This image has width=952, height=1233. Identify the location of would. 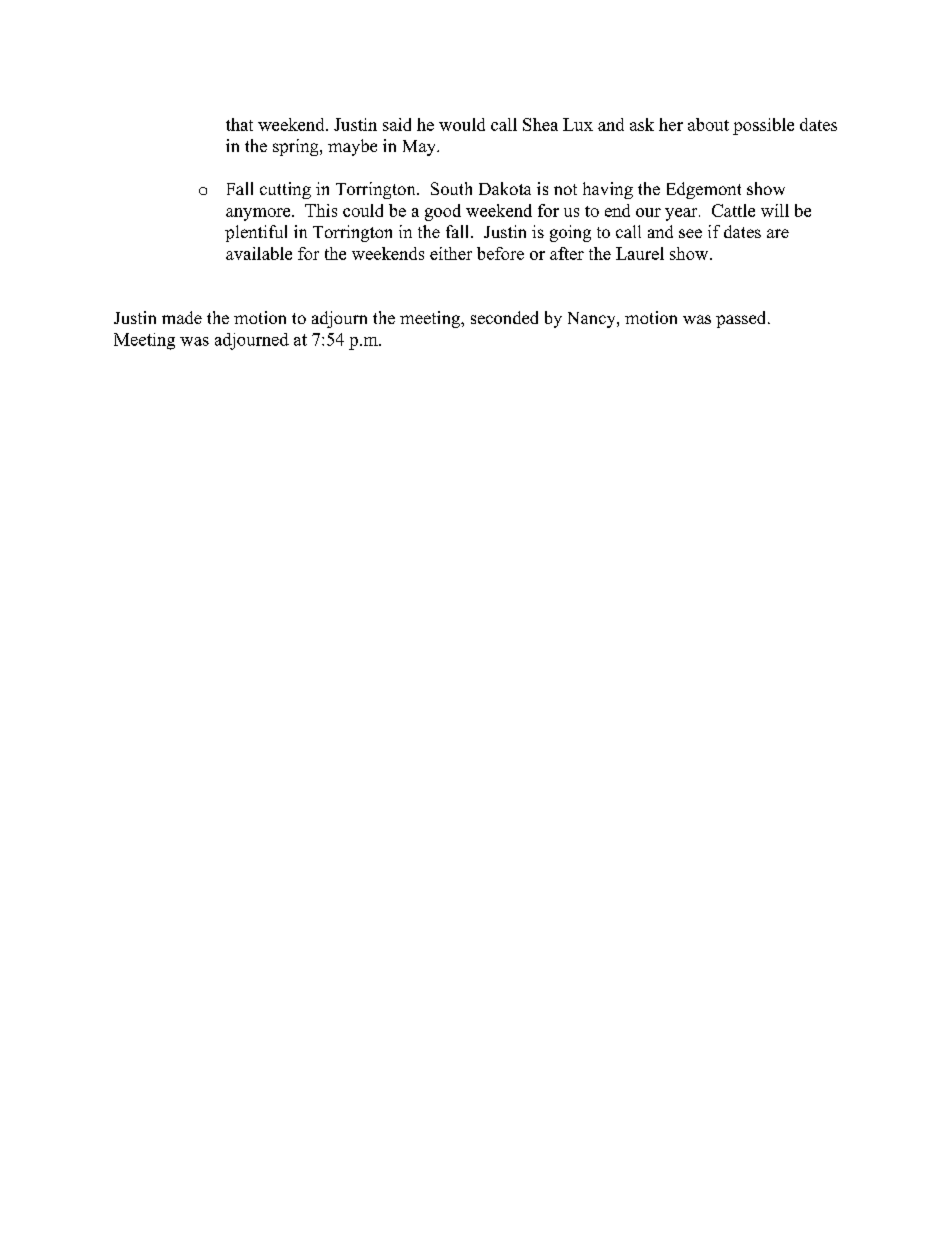
(462, 124).
